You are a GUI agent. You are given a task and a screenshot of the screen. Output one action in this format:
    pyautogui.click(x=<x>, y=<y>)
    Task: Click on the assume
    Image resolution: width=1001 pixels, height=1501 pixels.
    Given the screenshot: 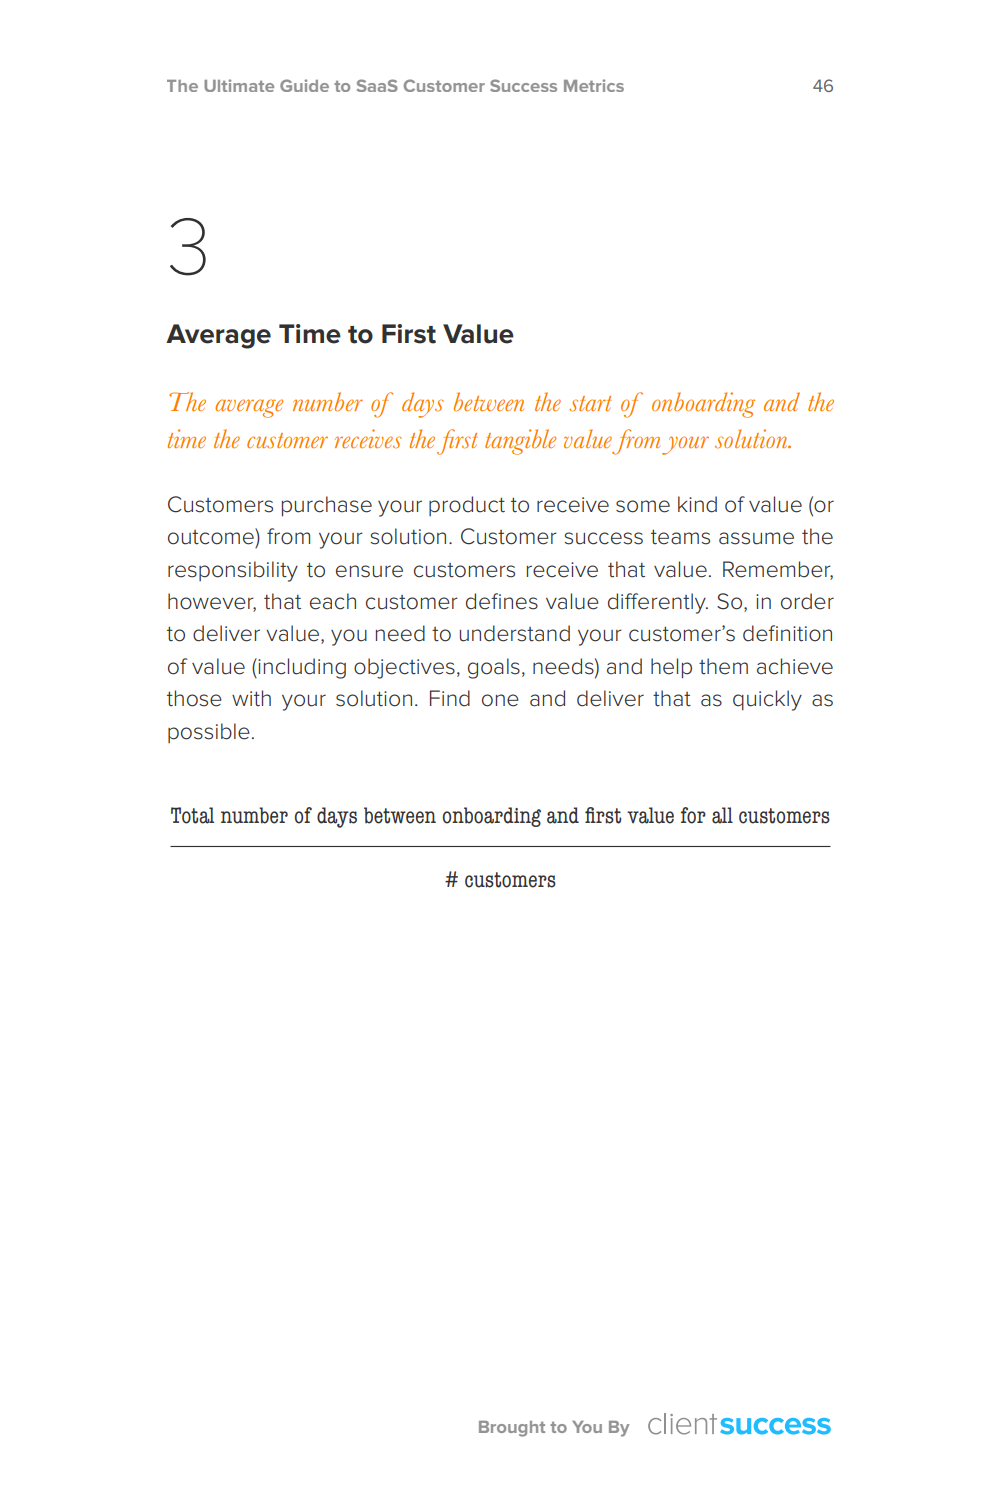 What is the action you would take?
    pyautogui.click(x=756, y=538)
